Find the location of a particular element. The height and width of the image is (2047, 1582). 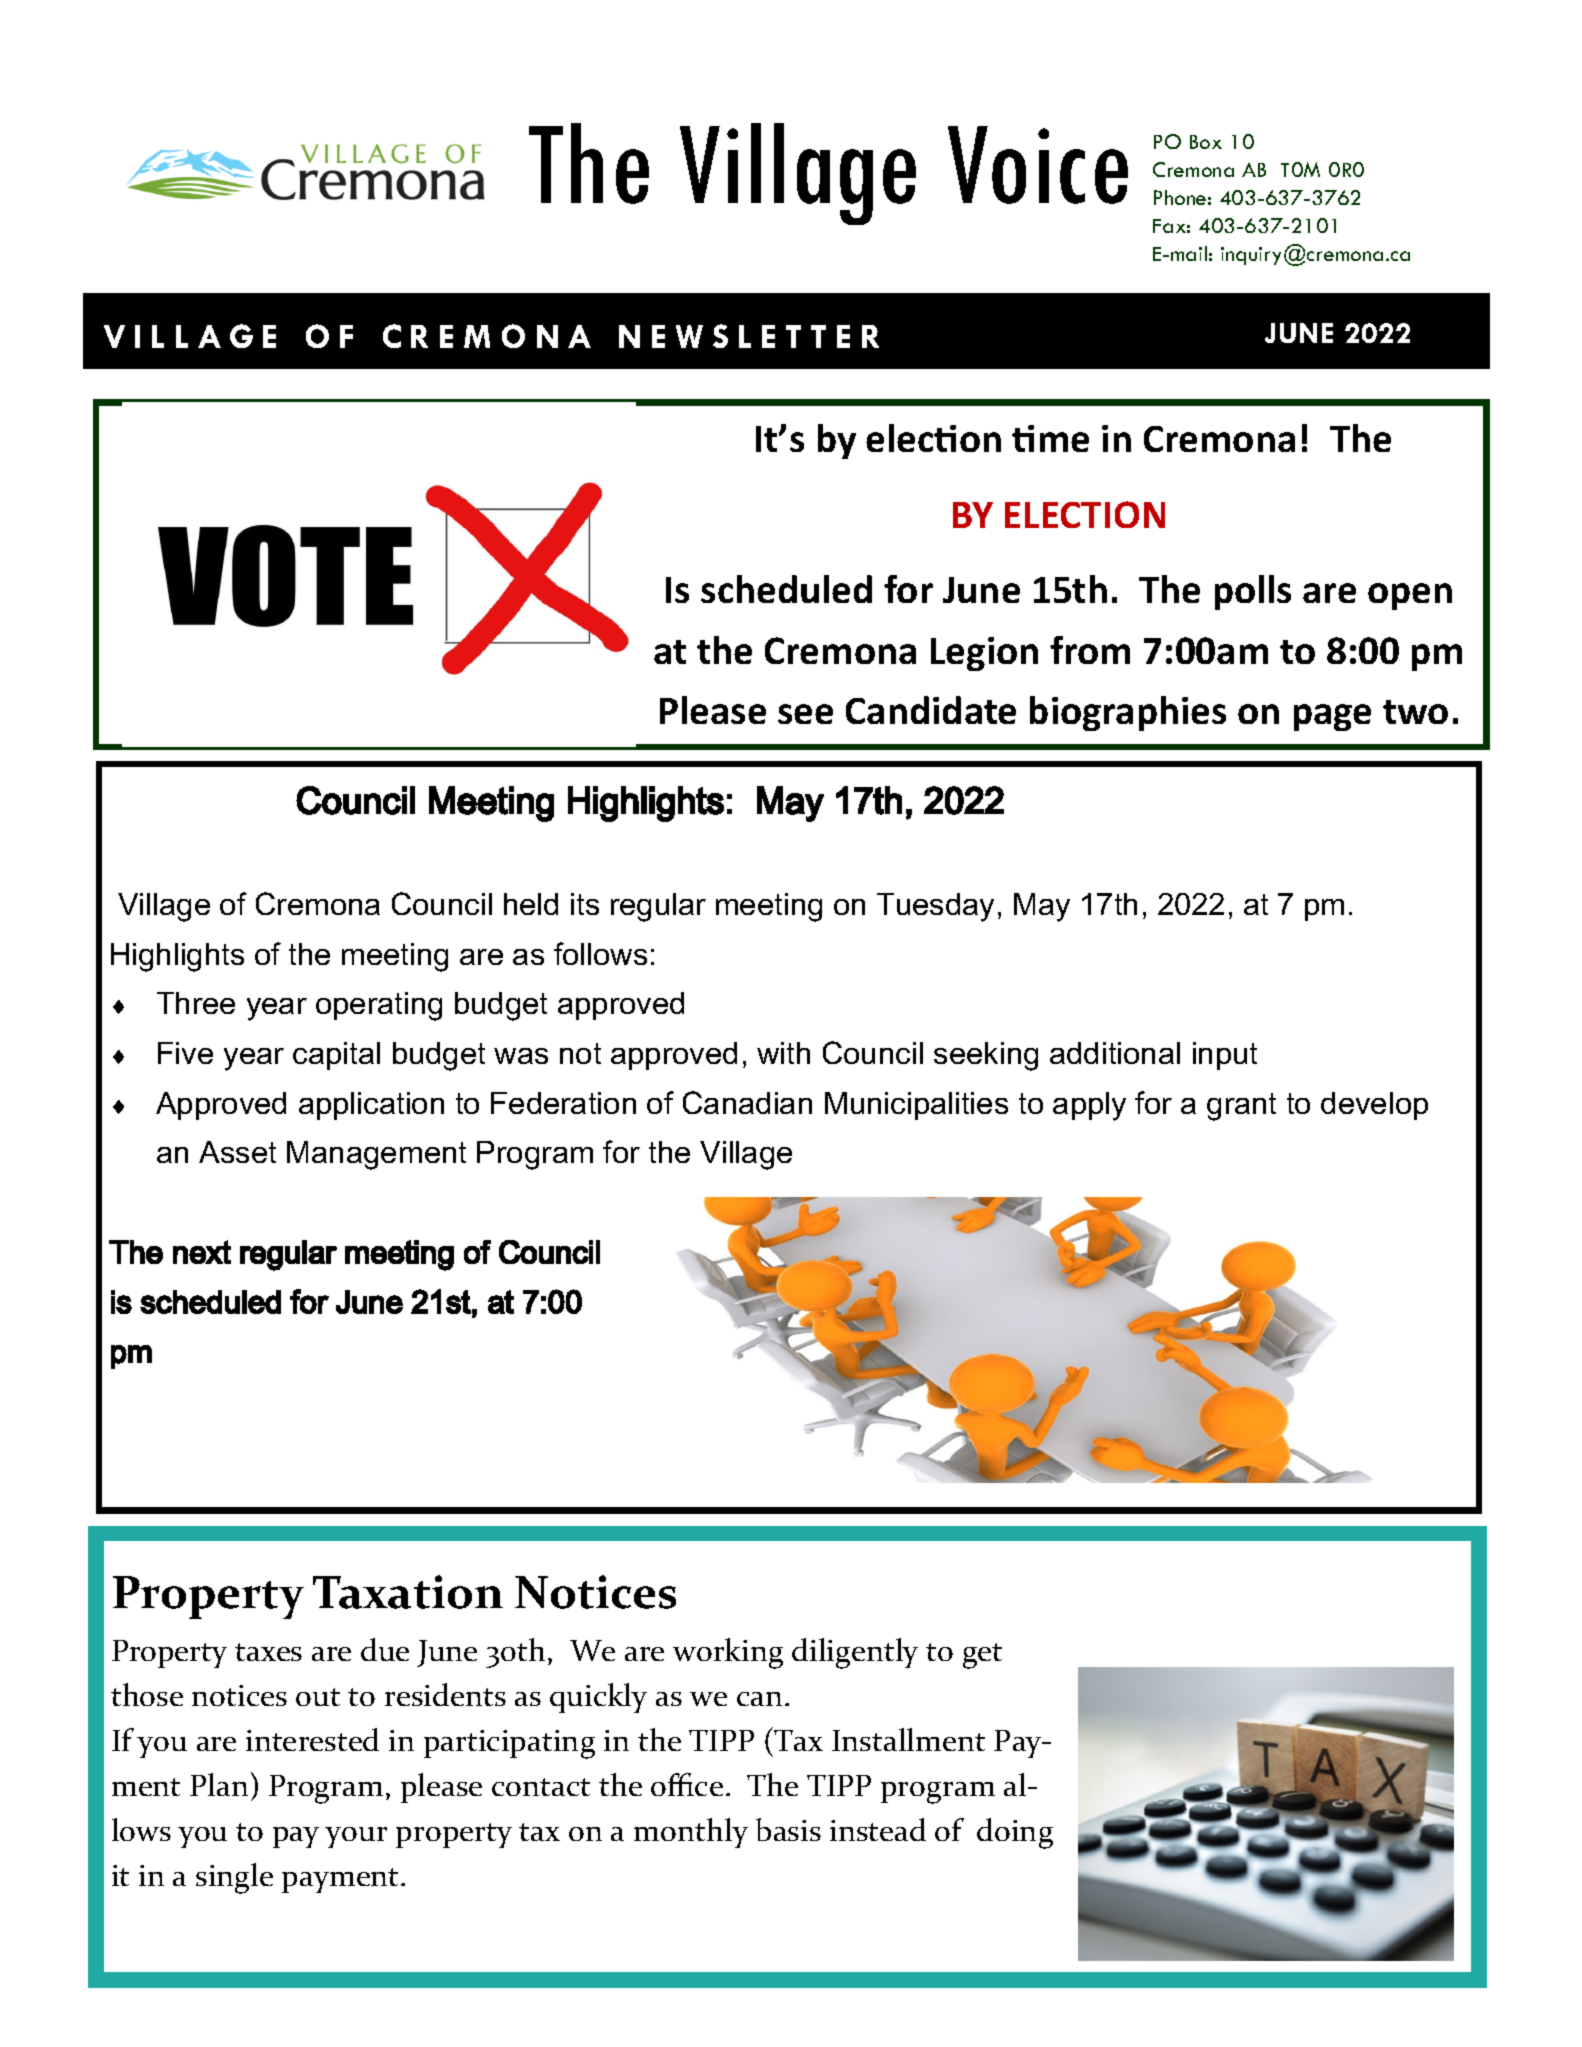

capital is located at coordinates (336, 1056).
